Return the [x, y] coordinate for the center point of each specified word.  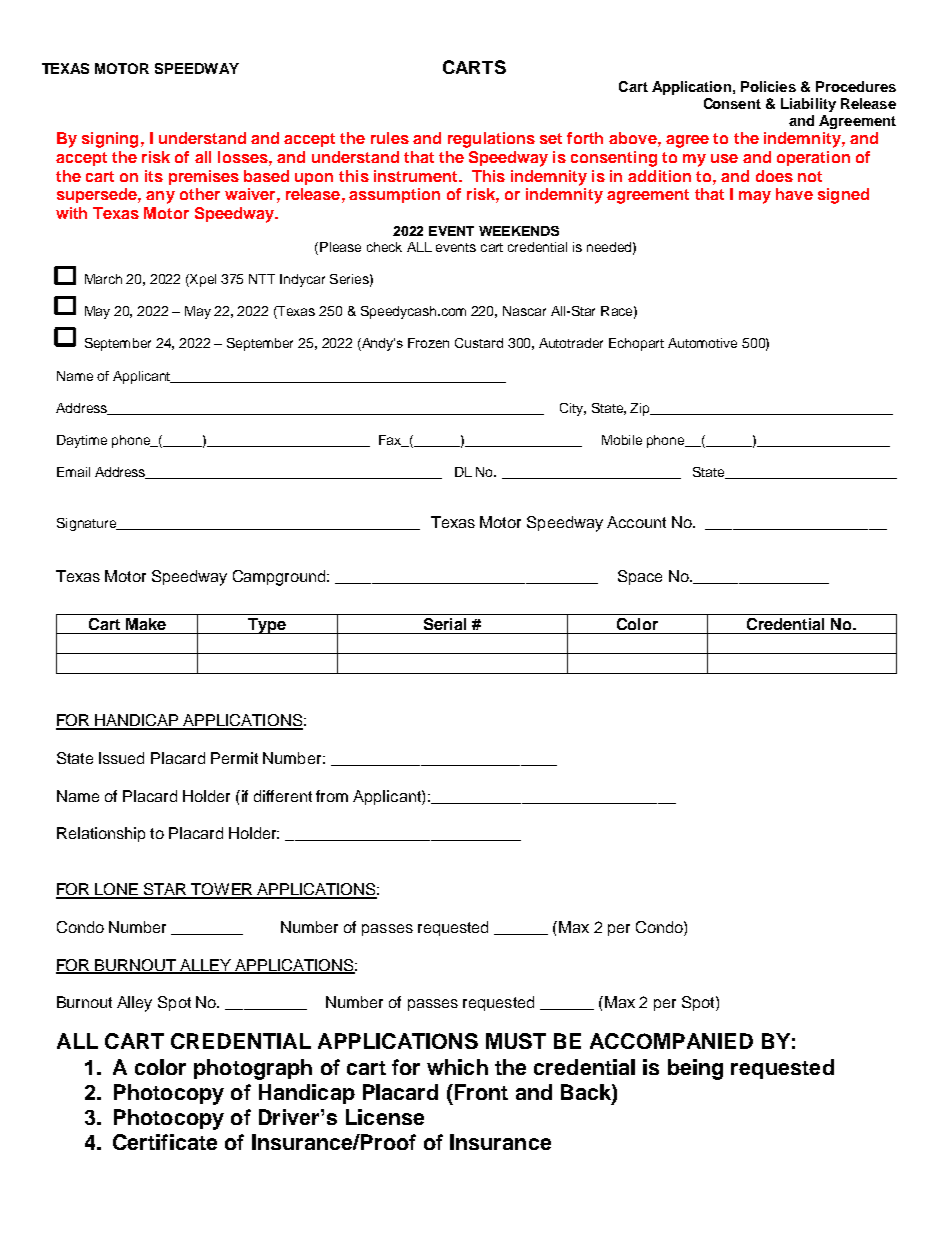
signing [110, 140]
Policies [768, 86]
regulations [491, 140]
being [695, 1069]
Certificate [165, 1142]
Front [480, 1092]
